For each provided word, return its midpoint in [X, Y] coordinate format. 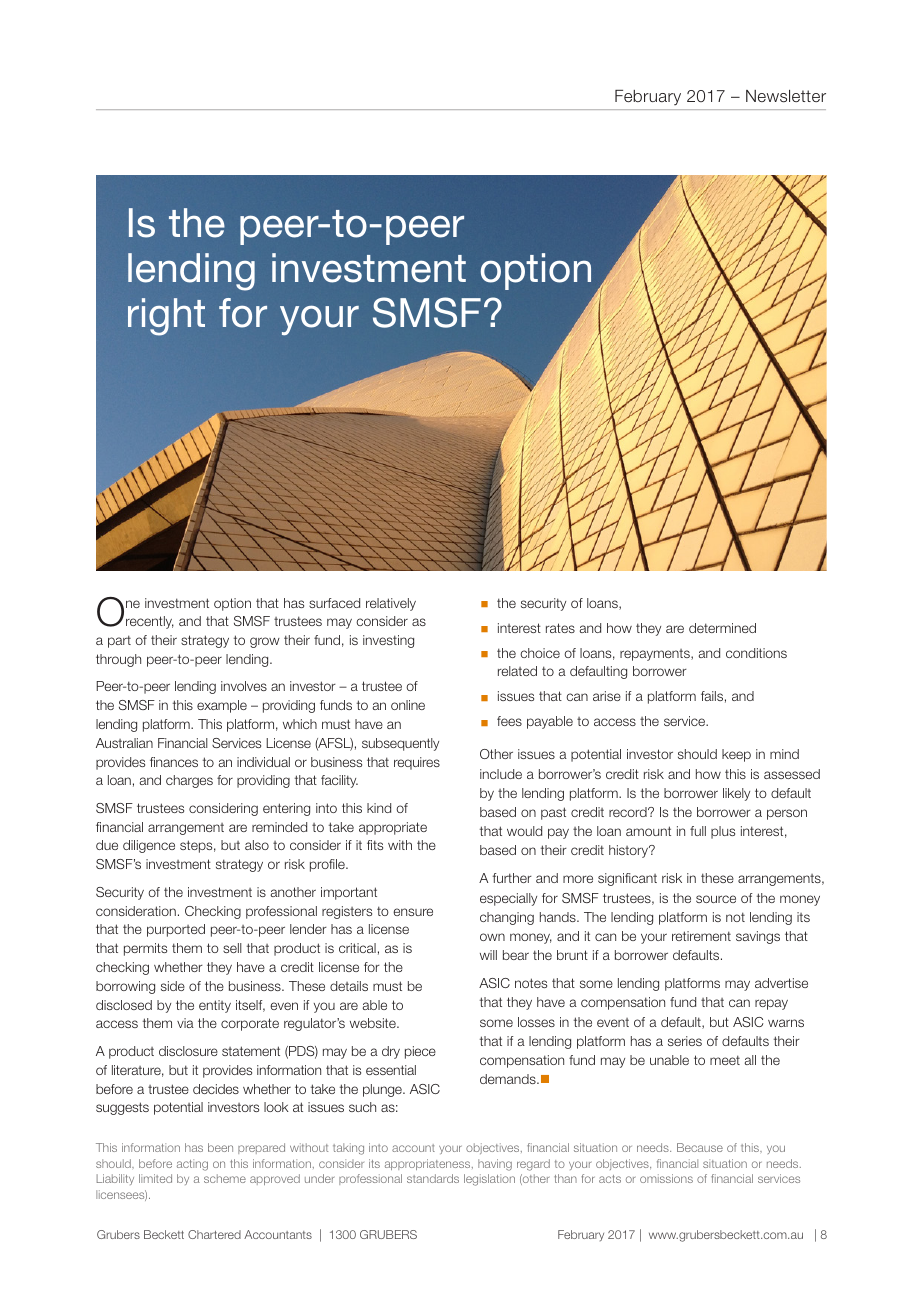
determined [722, 628]
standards [433, 1178]
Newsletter [786, 96]
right [166, 317]
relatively [391, 604]
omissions [666, 1178]
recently [150, 622]
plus [723, 832]
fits [375, 845]
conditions [756, 653]
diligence [149, 846]
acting [192, 1165]
